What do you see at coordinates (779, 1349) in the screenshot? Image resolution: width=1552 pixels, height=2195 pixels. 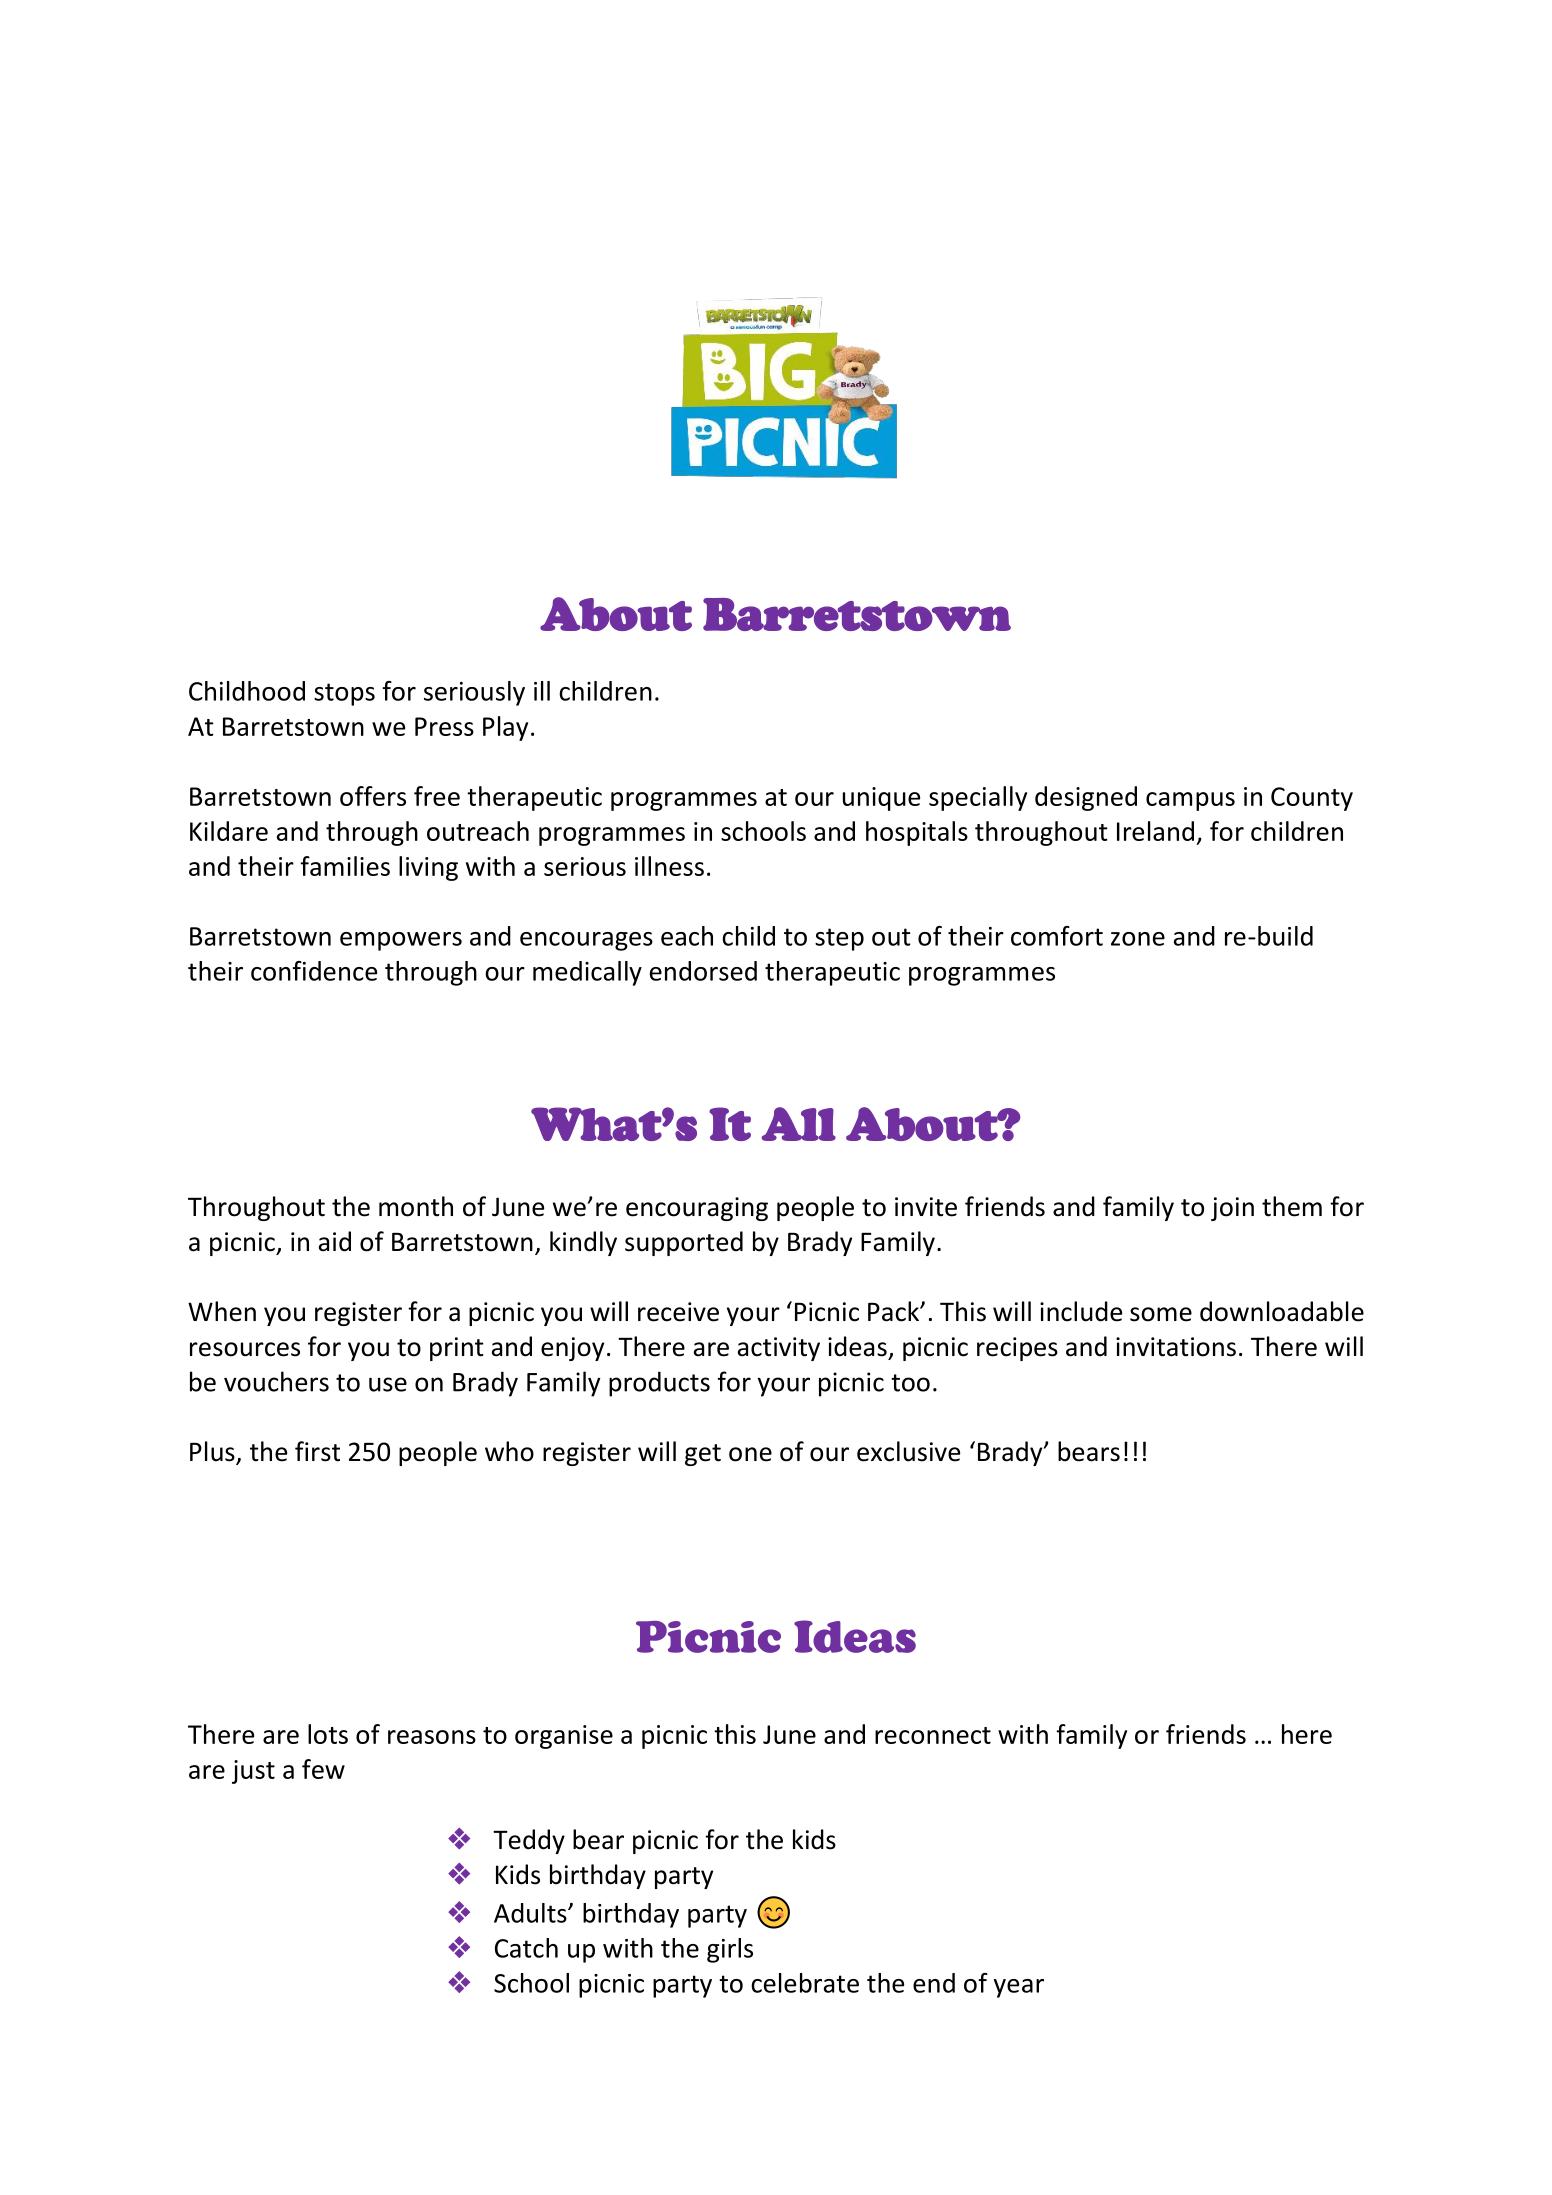 I see `activity` at bounding box center [779, 1349].
